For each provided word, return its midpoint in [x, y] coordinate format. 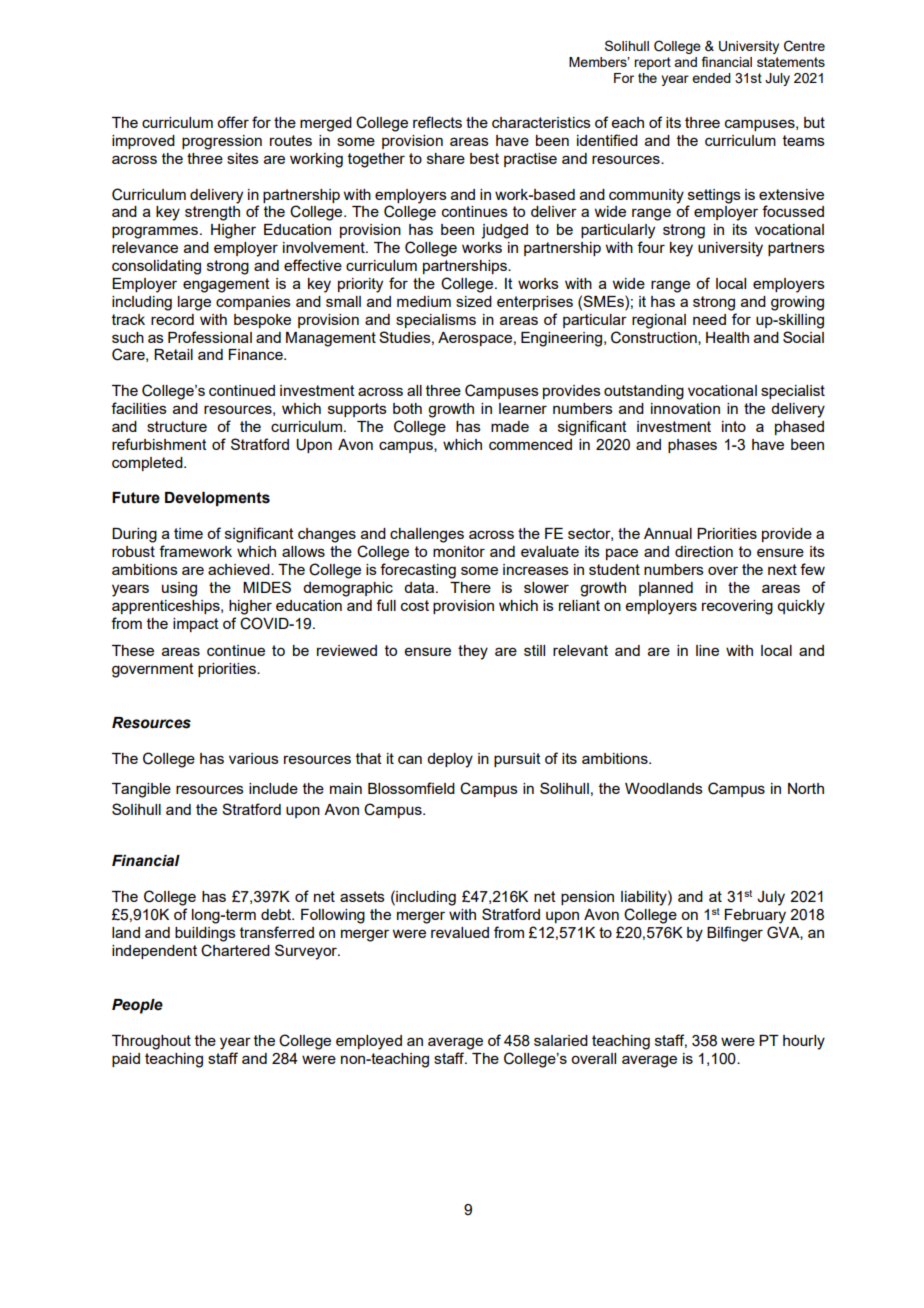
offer [233, 122]
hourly [804, 1042]
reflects [437, 122]
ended [711, 78]
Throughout [151, 1042]
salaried [561, 1040]
